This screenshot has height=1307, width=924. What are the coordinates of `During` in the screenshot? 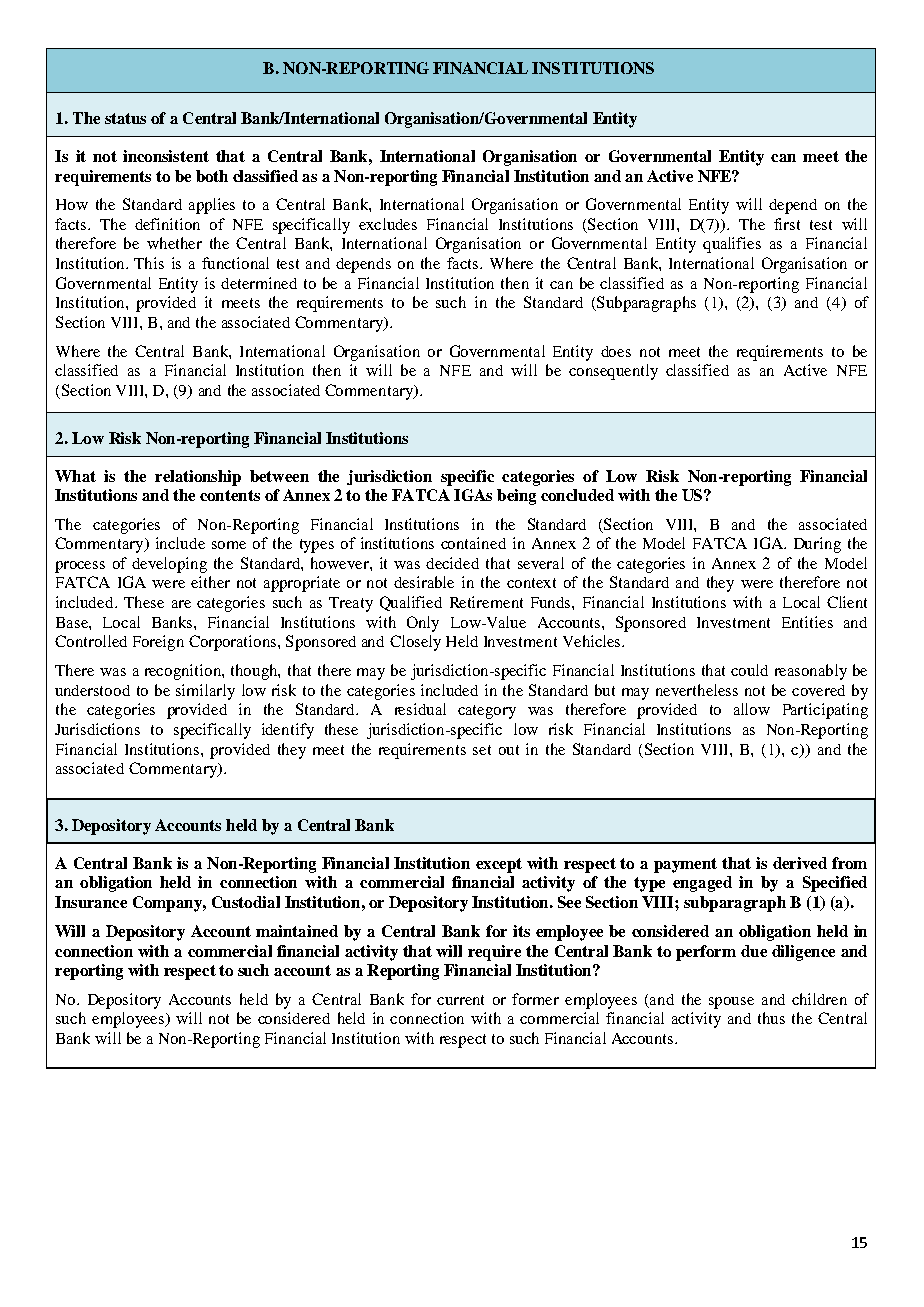 It's located at (817, 545).
